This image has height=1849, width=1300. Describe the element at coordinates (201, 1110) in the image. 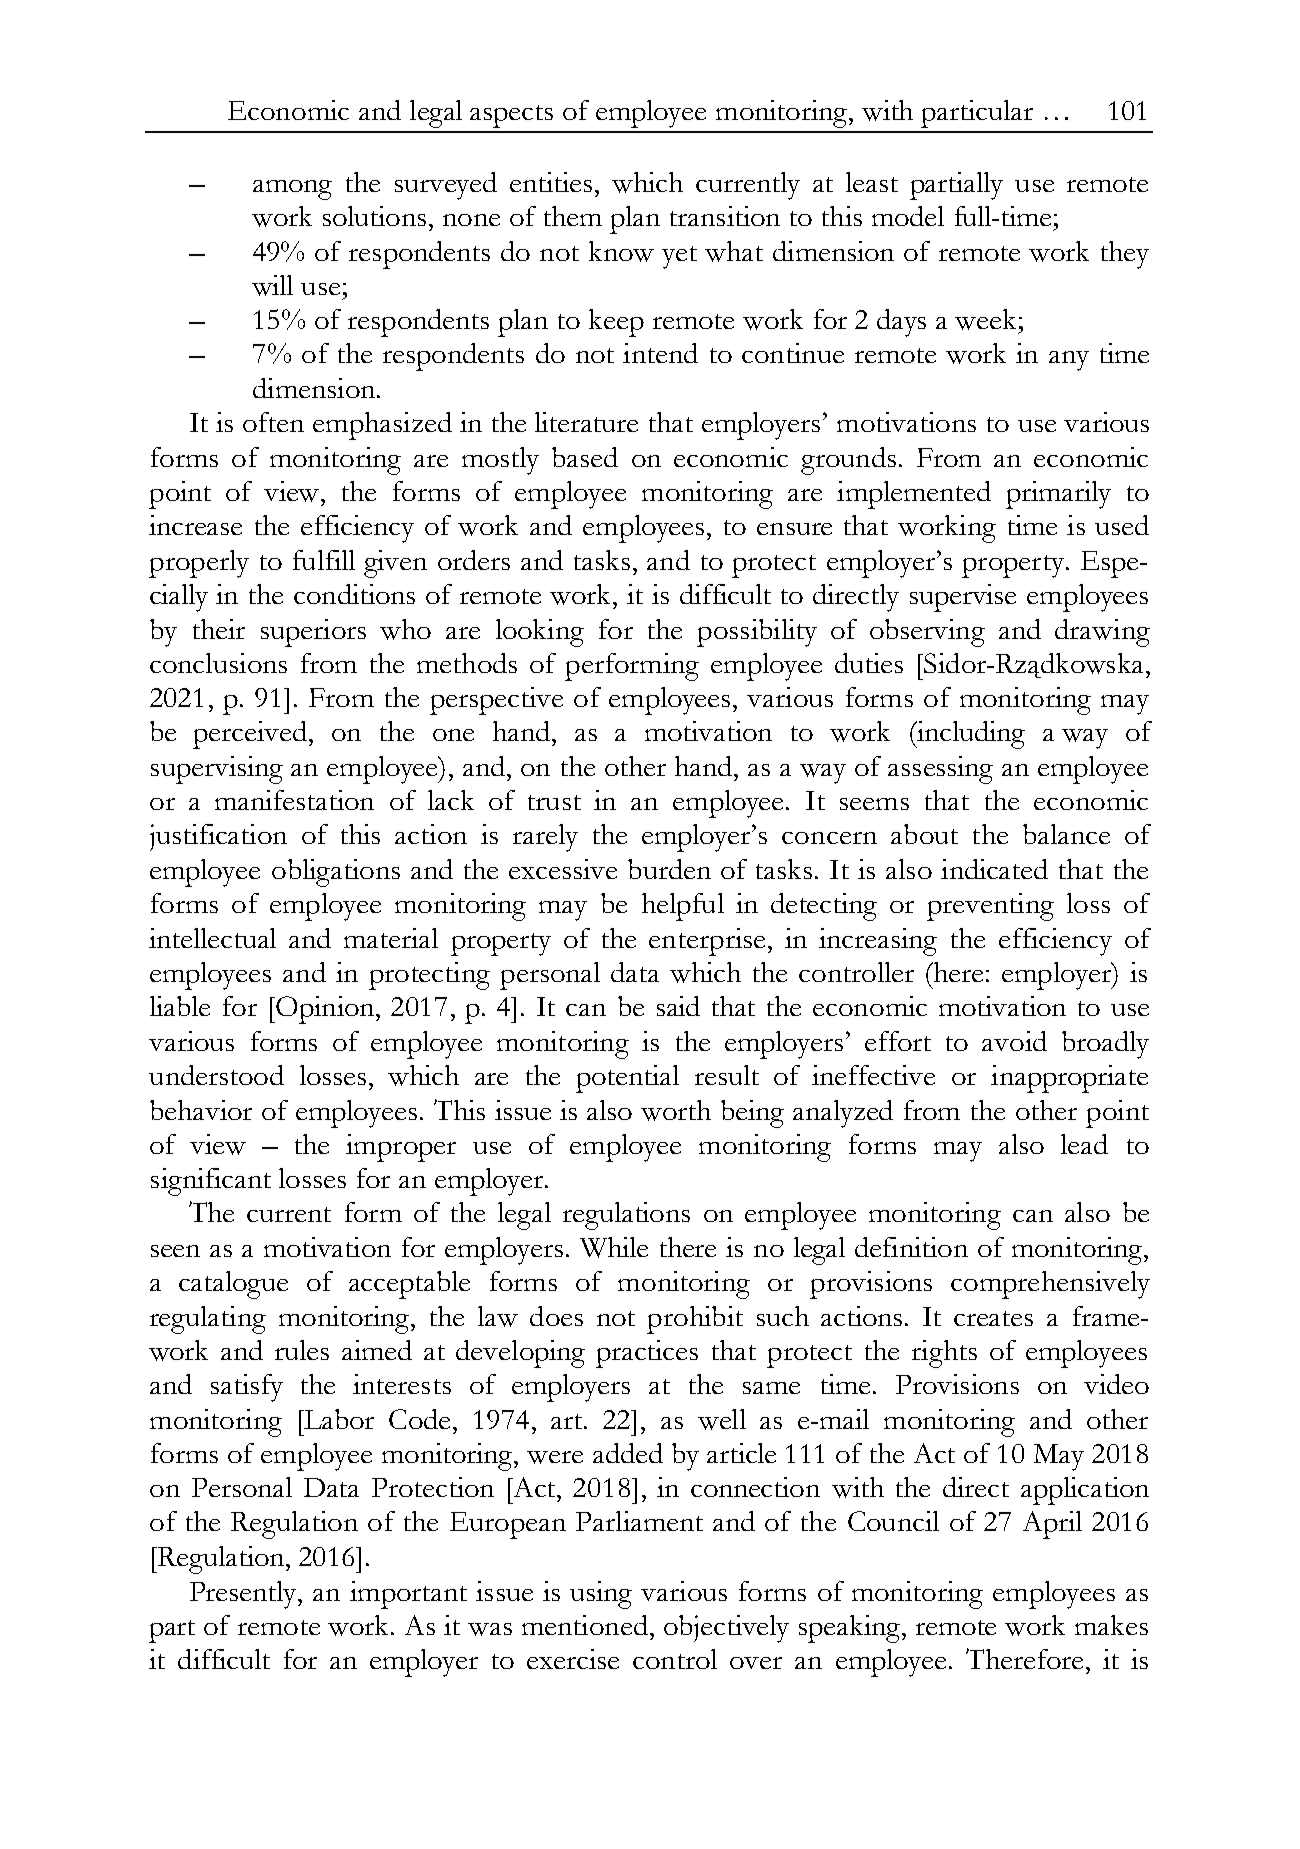

I see `behavior` at that location.
